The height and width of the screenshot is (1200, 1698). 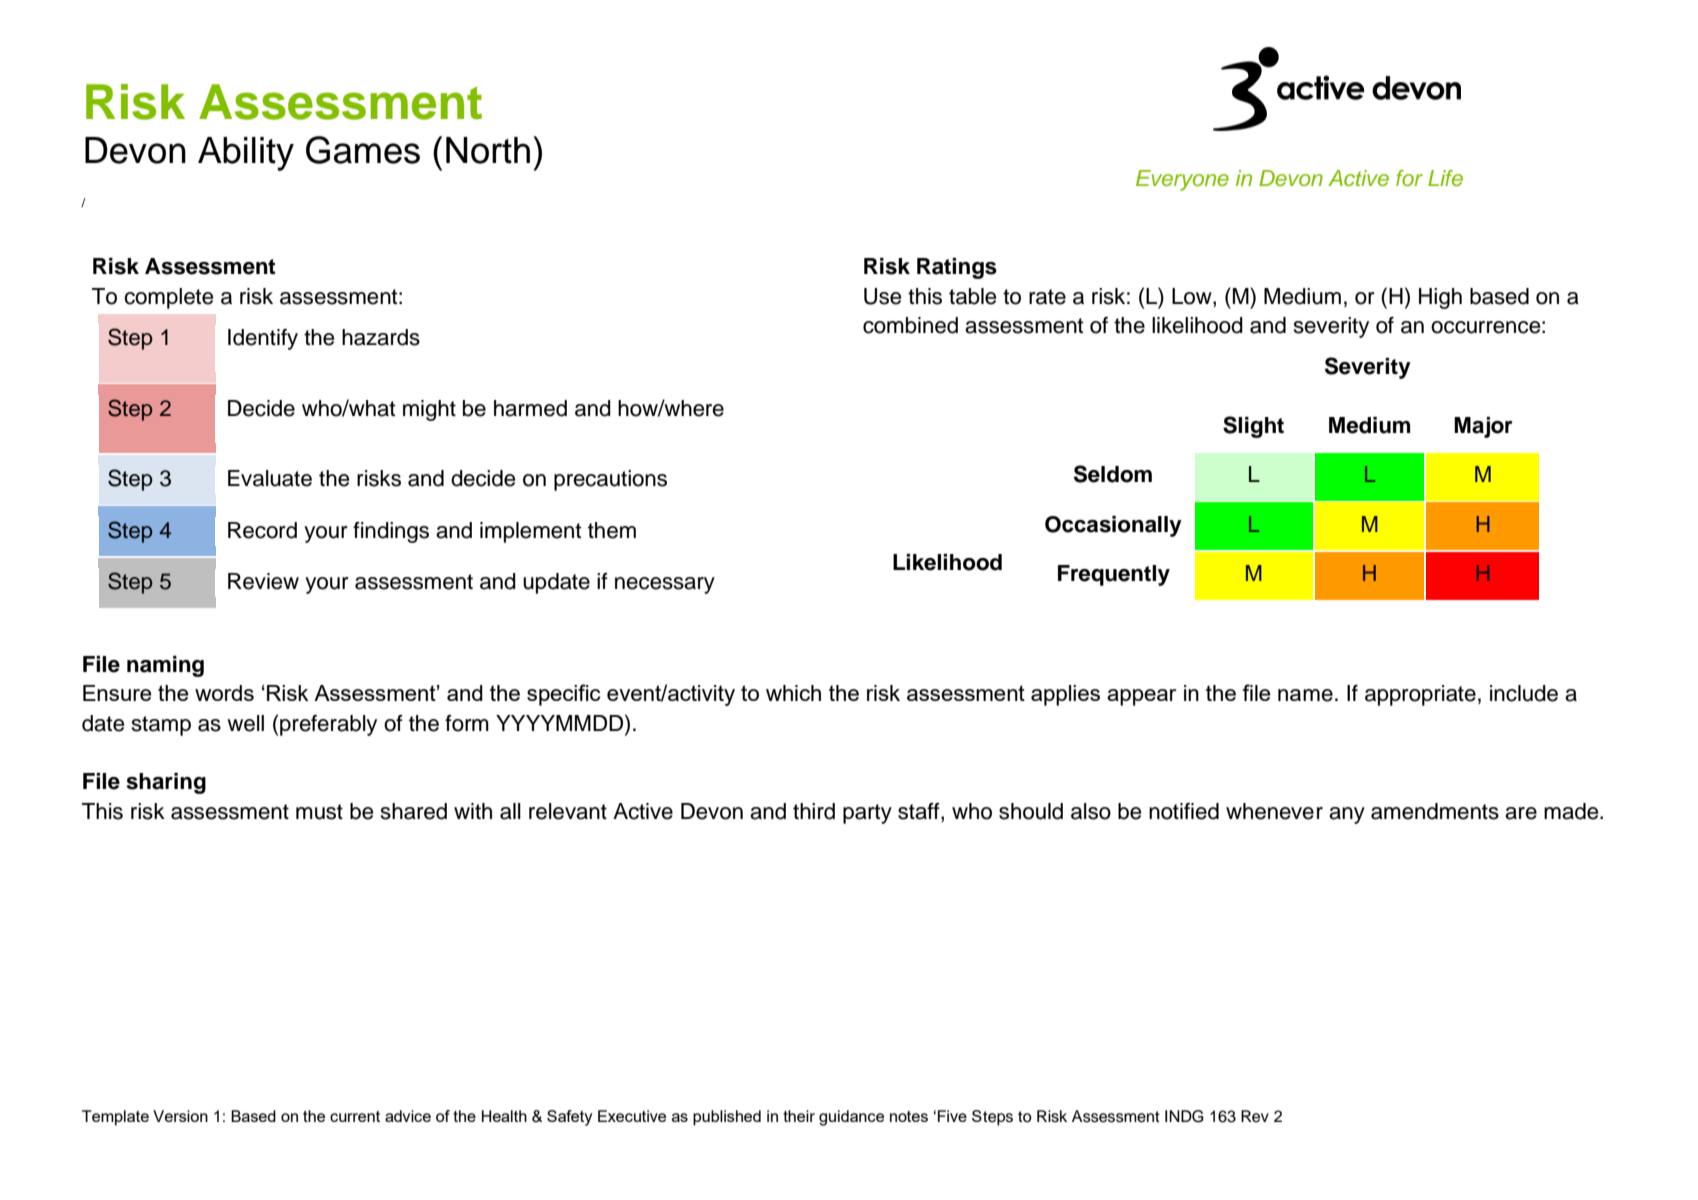 I want to click on Life, so click(x=1445, y=178).
